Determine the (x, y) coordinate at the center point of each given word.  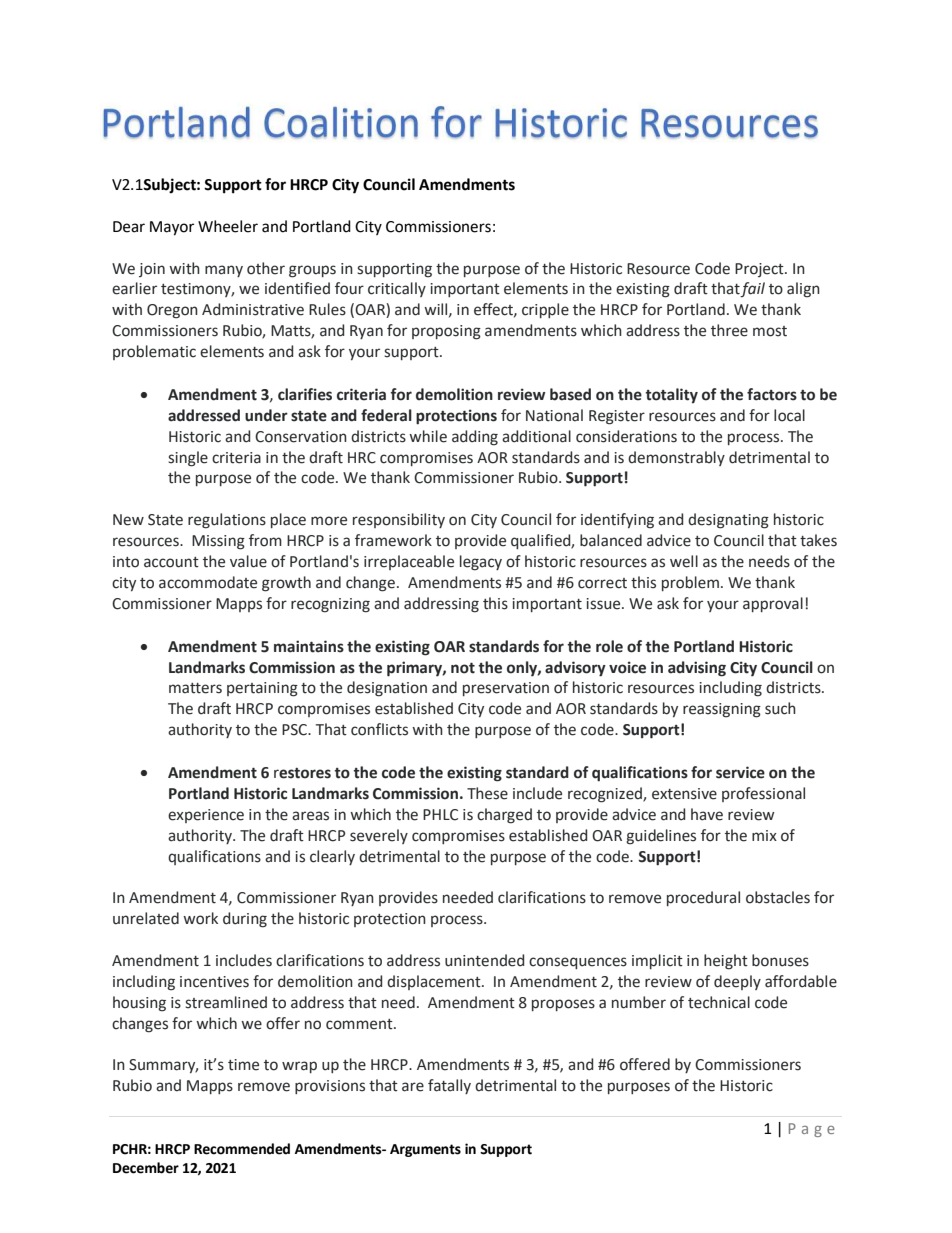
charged (504, 816)
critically (397, 289)
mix (764, 835)
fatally (449, 1086)
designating (728, 521)
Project (760, 270)
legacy (481, 563)
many (224, 271)
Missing (218, 542)
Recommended (242, 1149)
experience (206, 816)
